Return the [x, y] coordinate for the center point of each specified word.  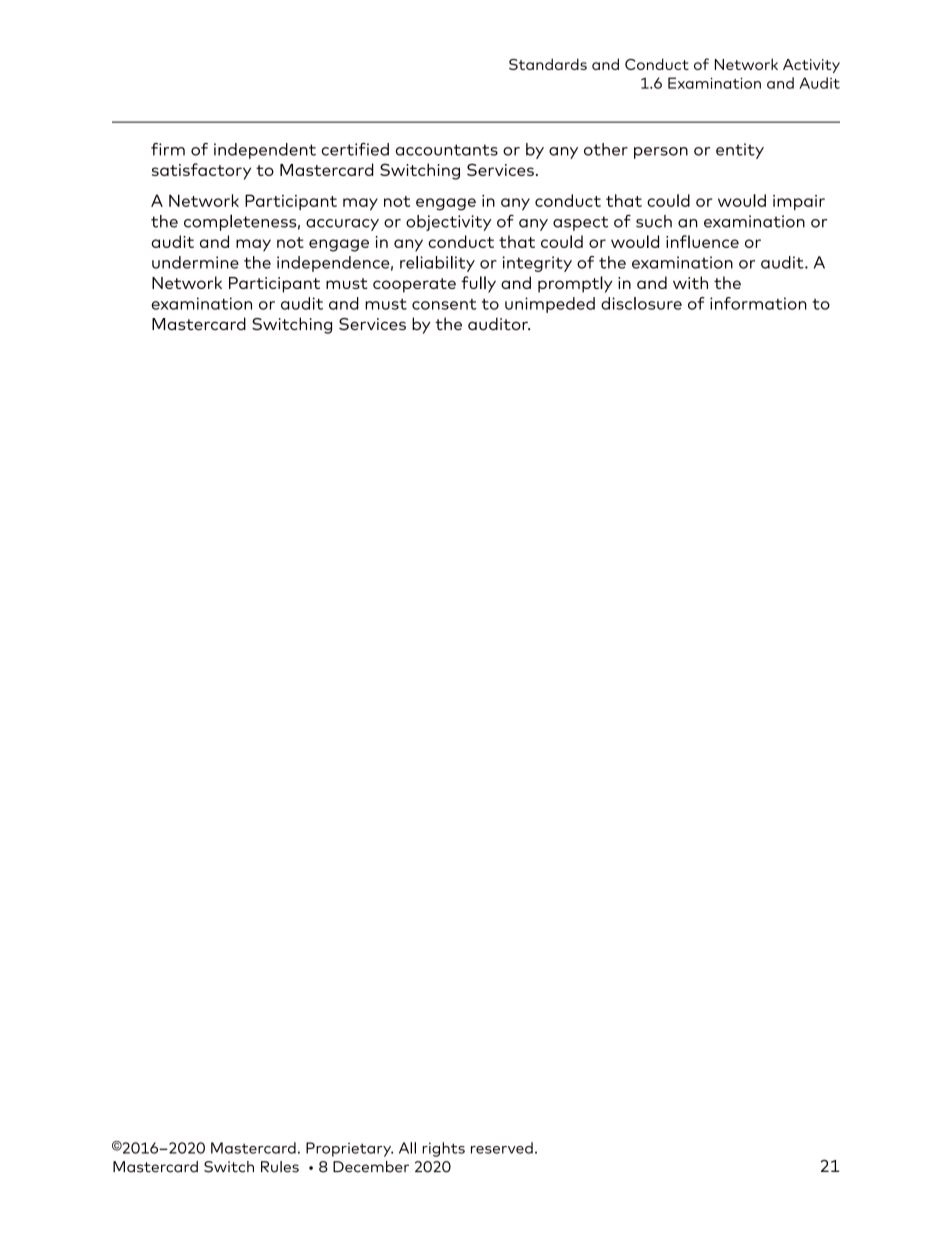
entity [740, 151]
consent [444, 304]
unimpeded [550, 305]
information [758, 303]
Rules [280, 1167]
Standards [548, 64]
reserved [502, 1148]
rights [443, 1149]
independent [265, 151]
